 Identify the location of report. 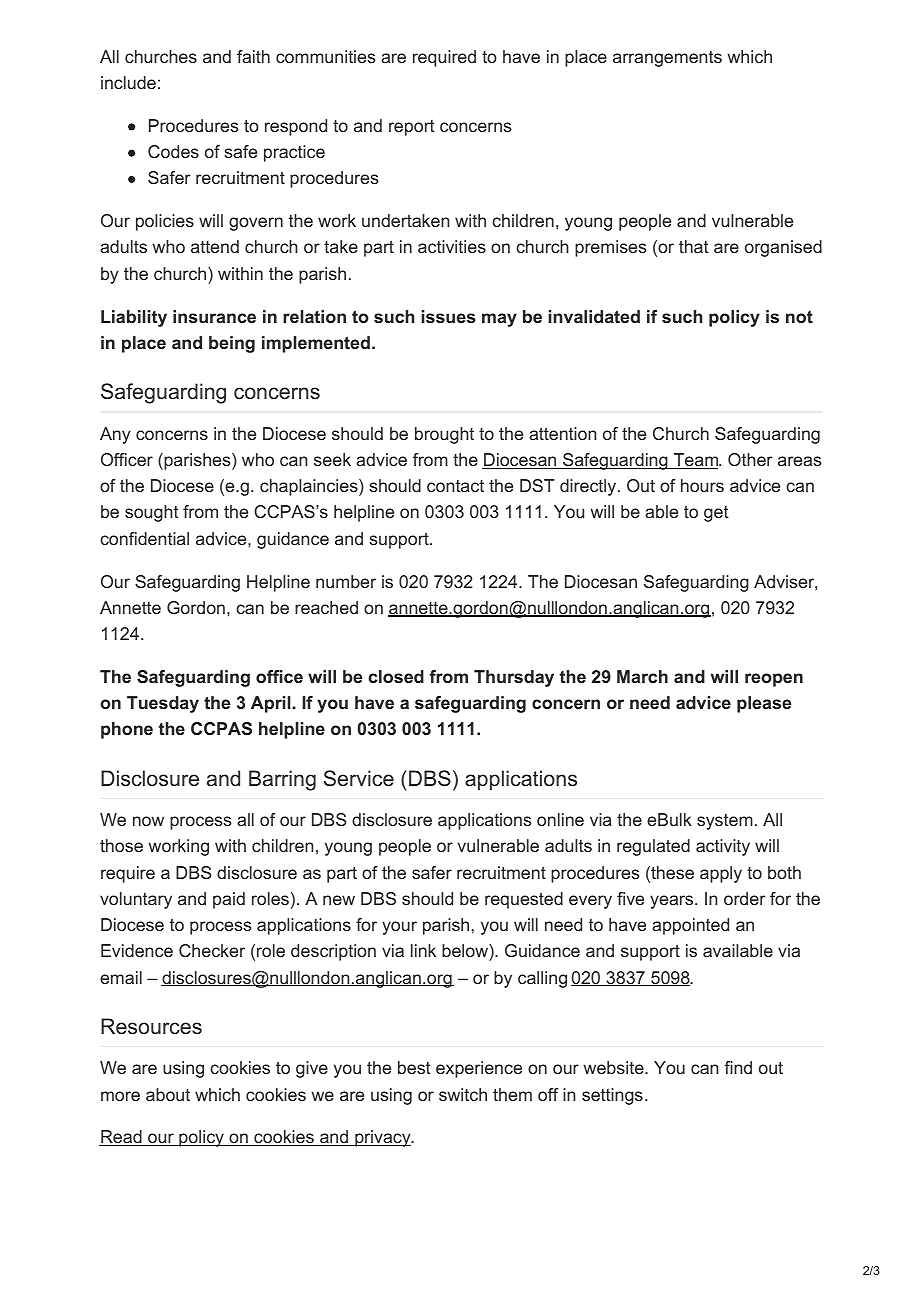
(412, 128).
